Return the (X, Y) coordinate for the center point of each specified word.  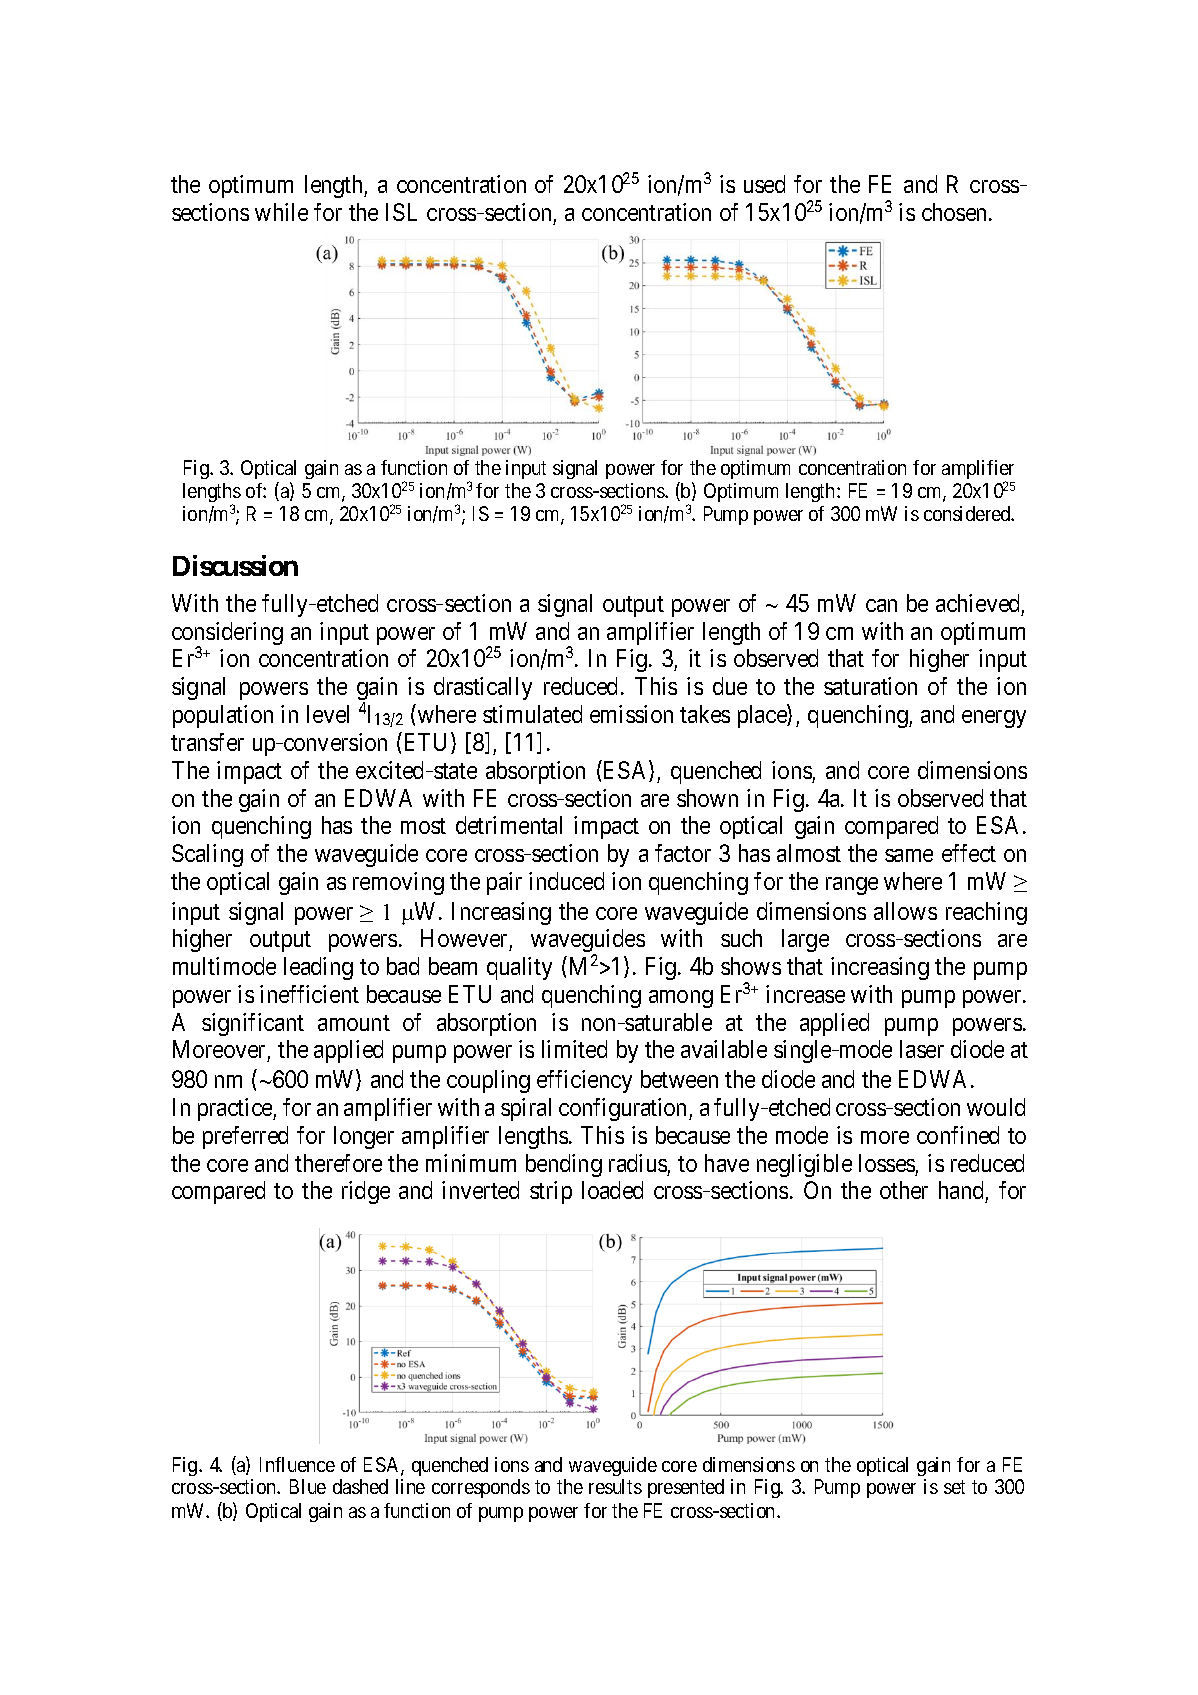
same (909, 855)
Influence (297, 1464)
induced (566, 881)
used (764, 184)
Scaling (207, 855)
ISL (401, 212)
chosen (956, 212)
